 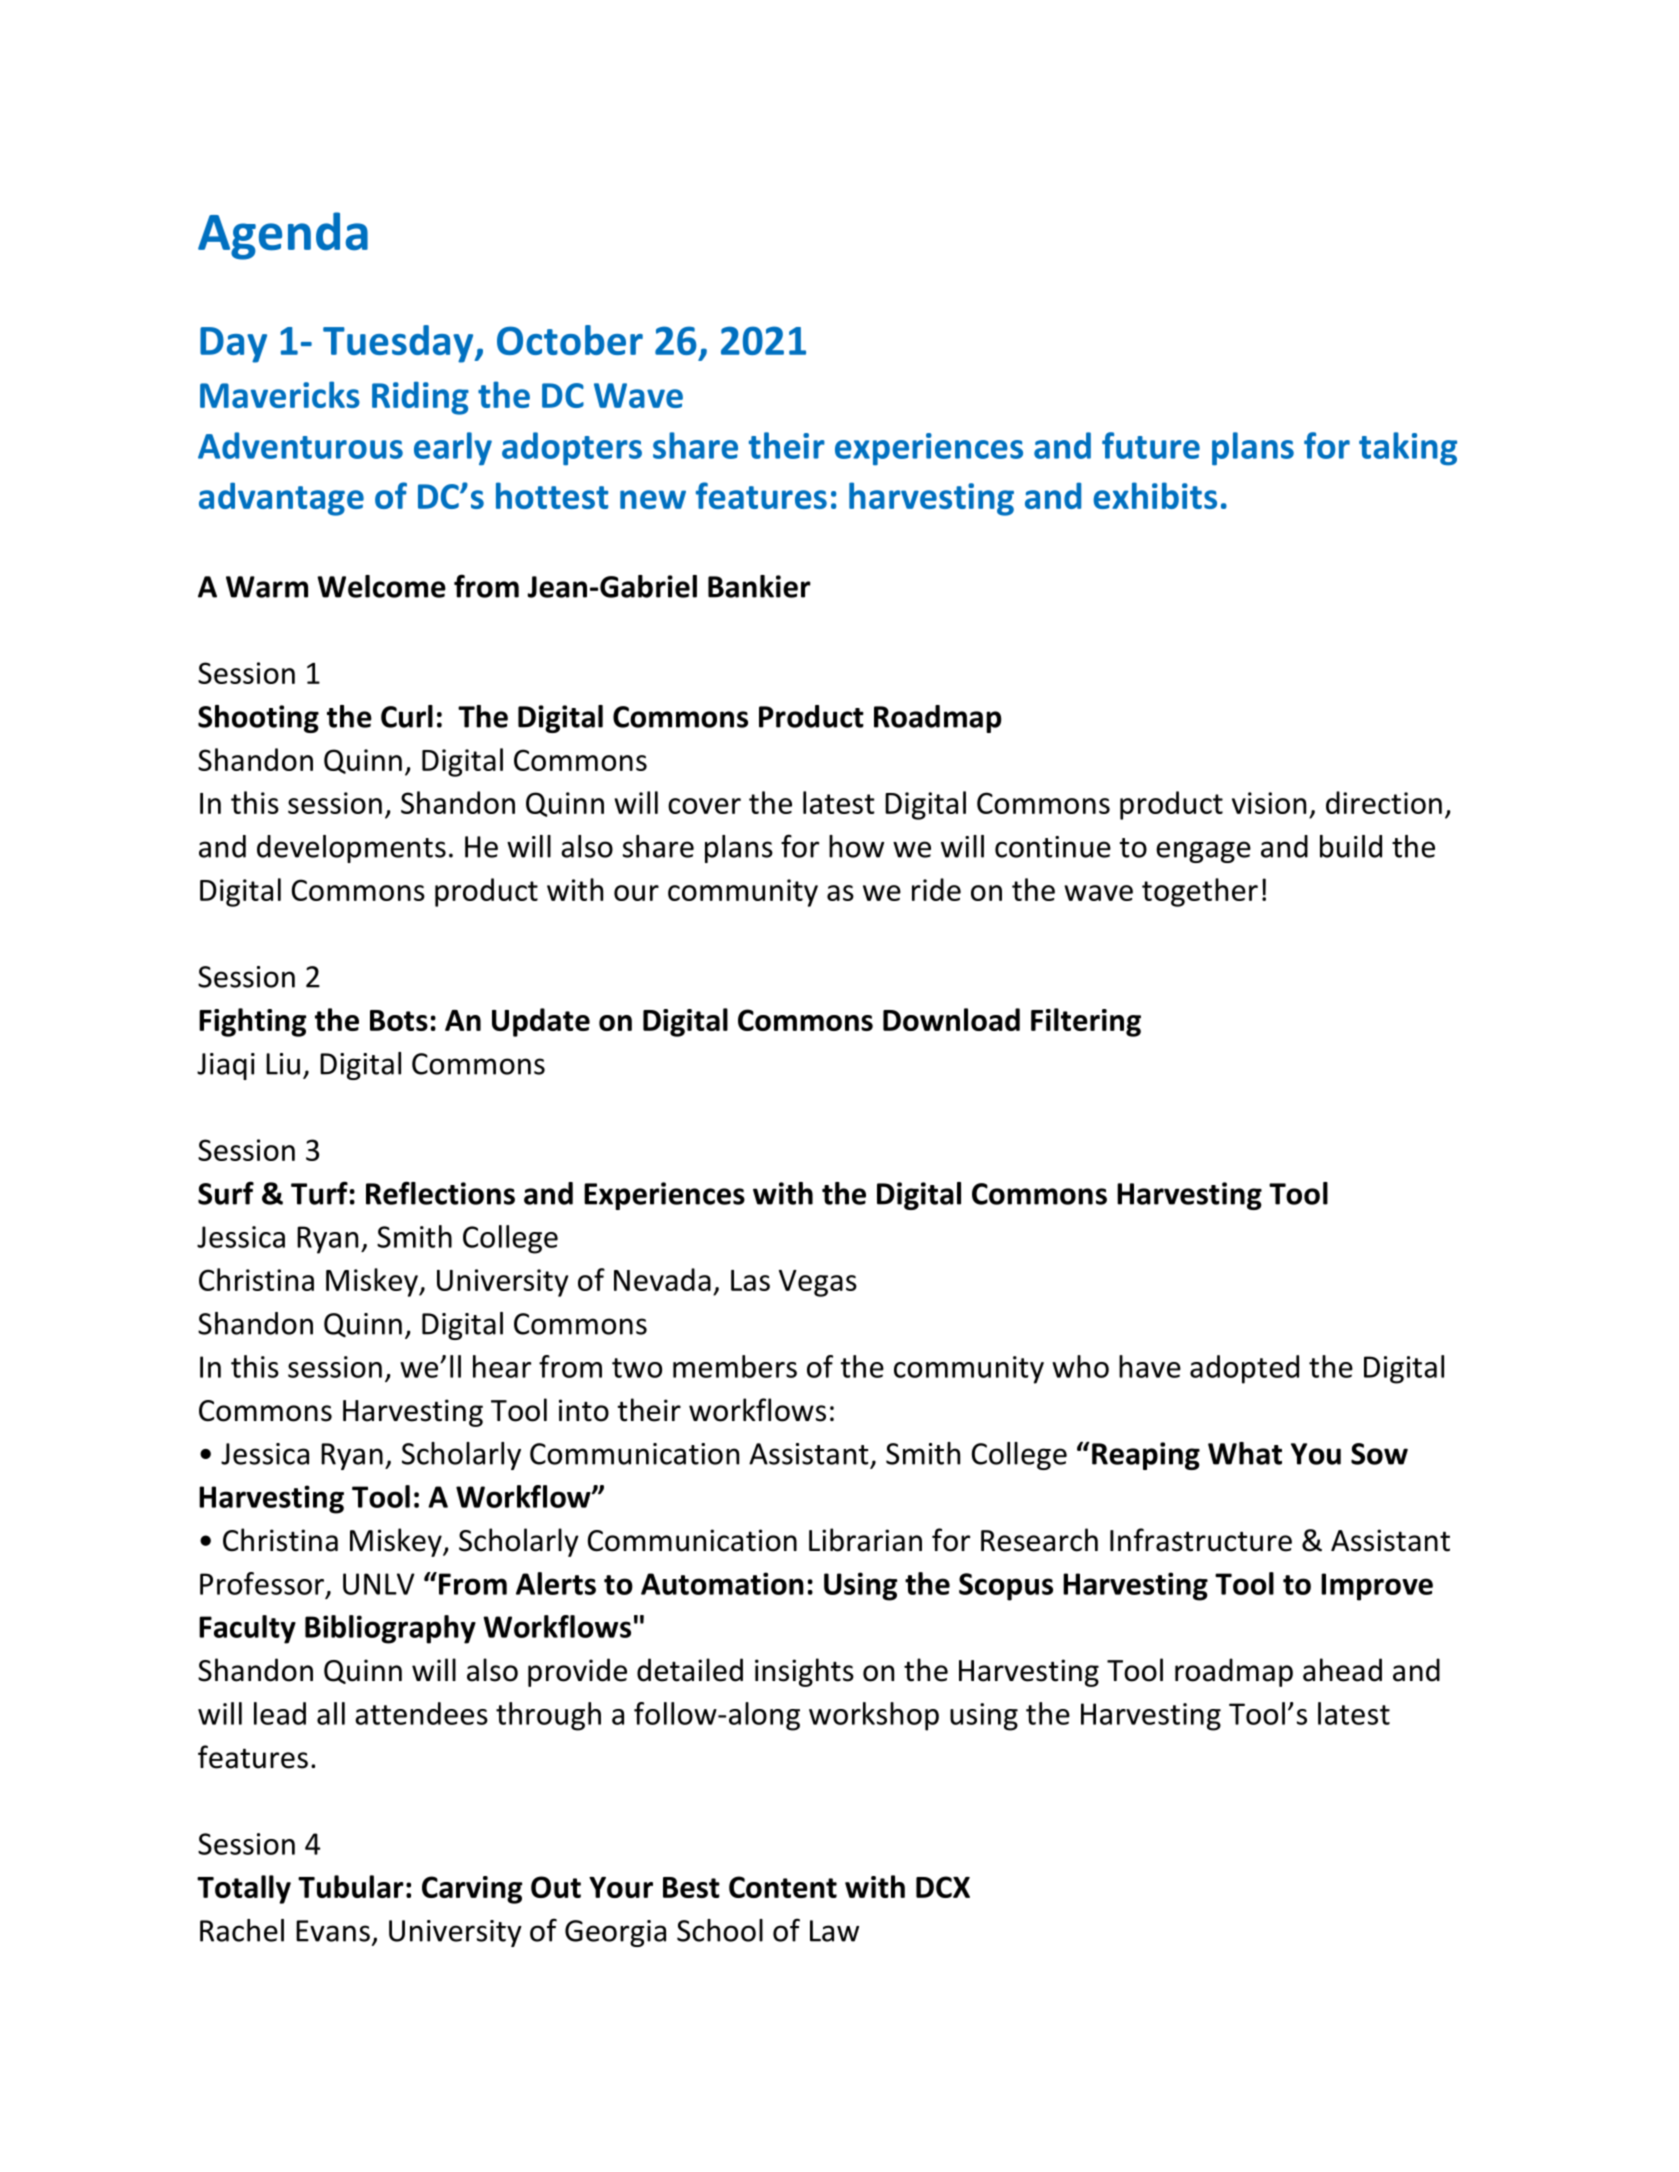 What do you see at coordinates (283, 236) in the document?
I see `Agenda` at bounding box center [283, 236].
